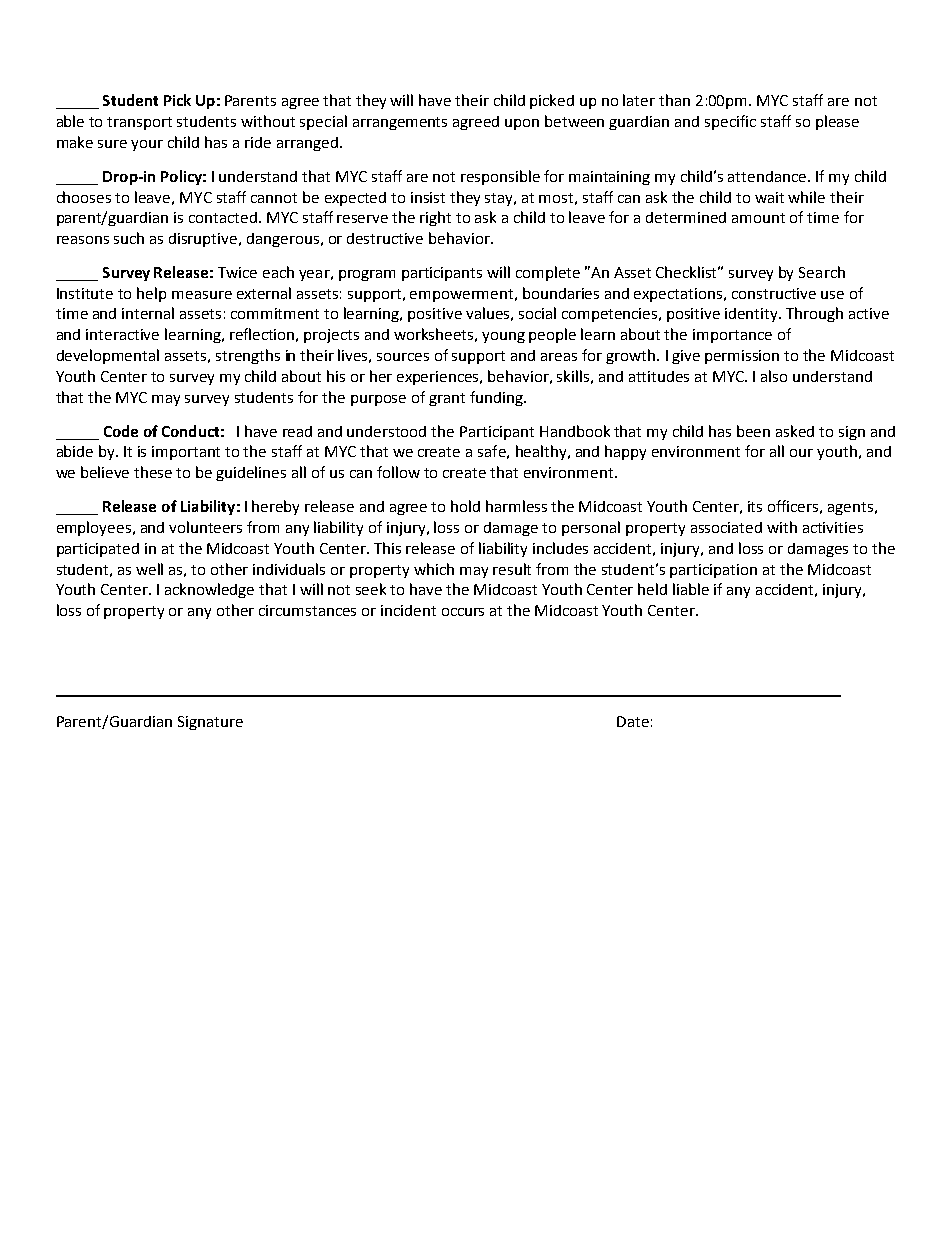 Image resolution: width=952 pixels, height=1233 pixels. Describe the element at coordinates (121, 431) in the page. I see `Code` at that location.
